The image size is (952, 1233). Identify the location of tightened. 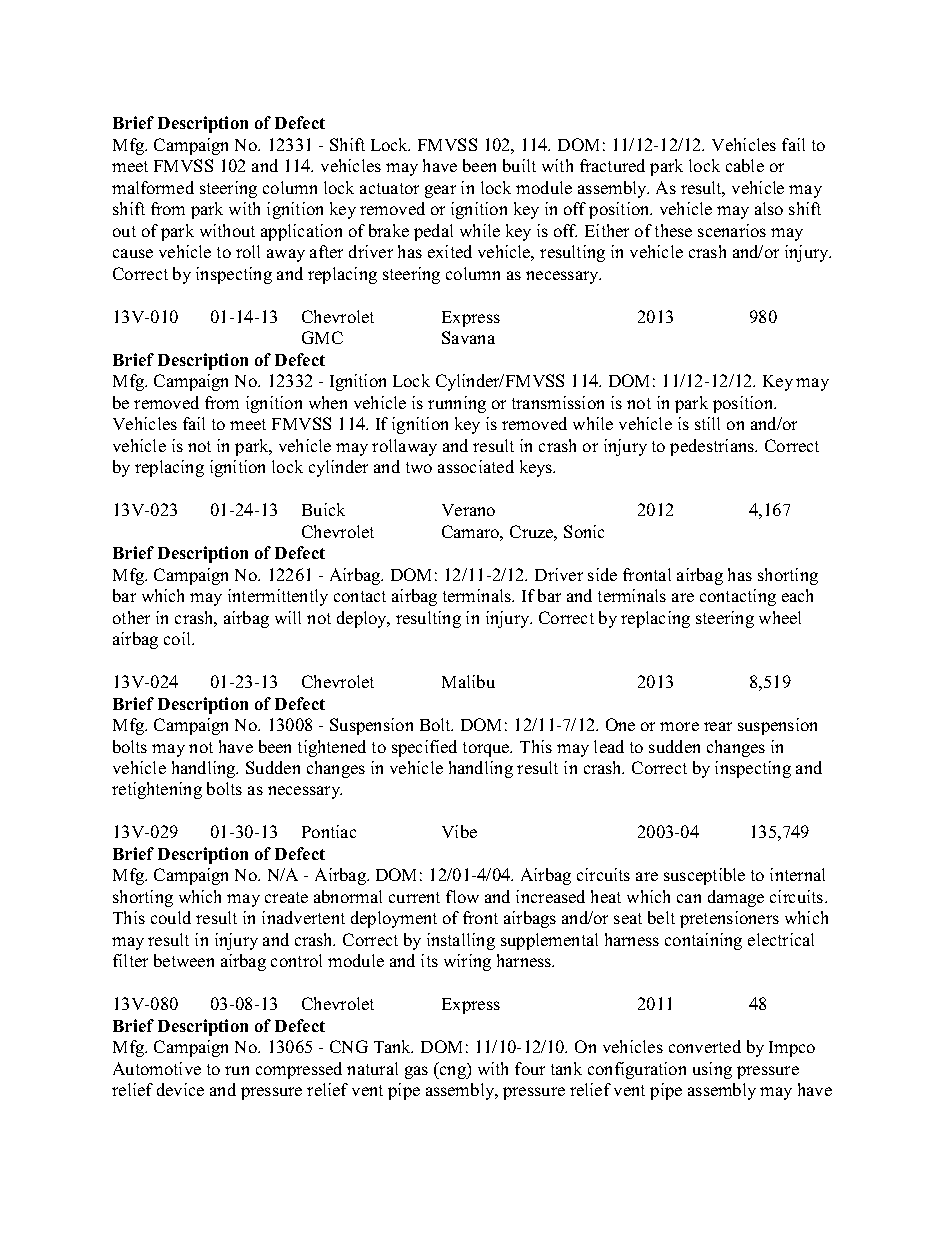
(332, 748).
